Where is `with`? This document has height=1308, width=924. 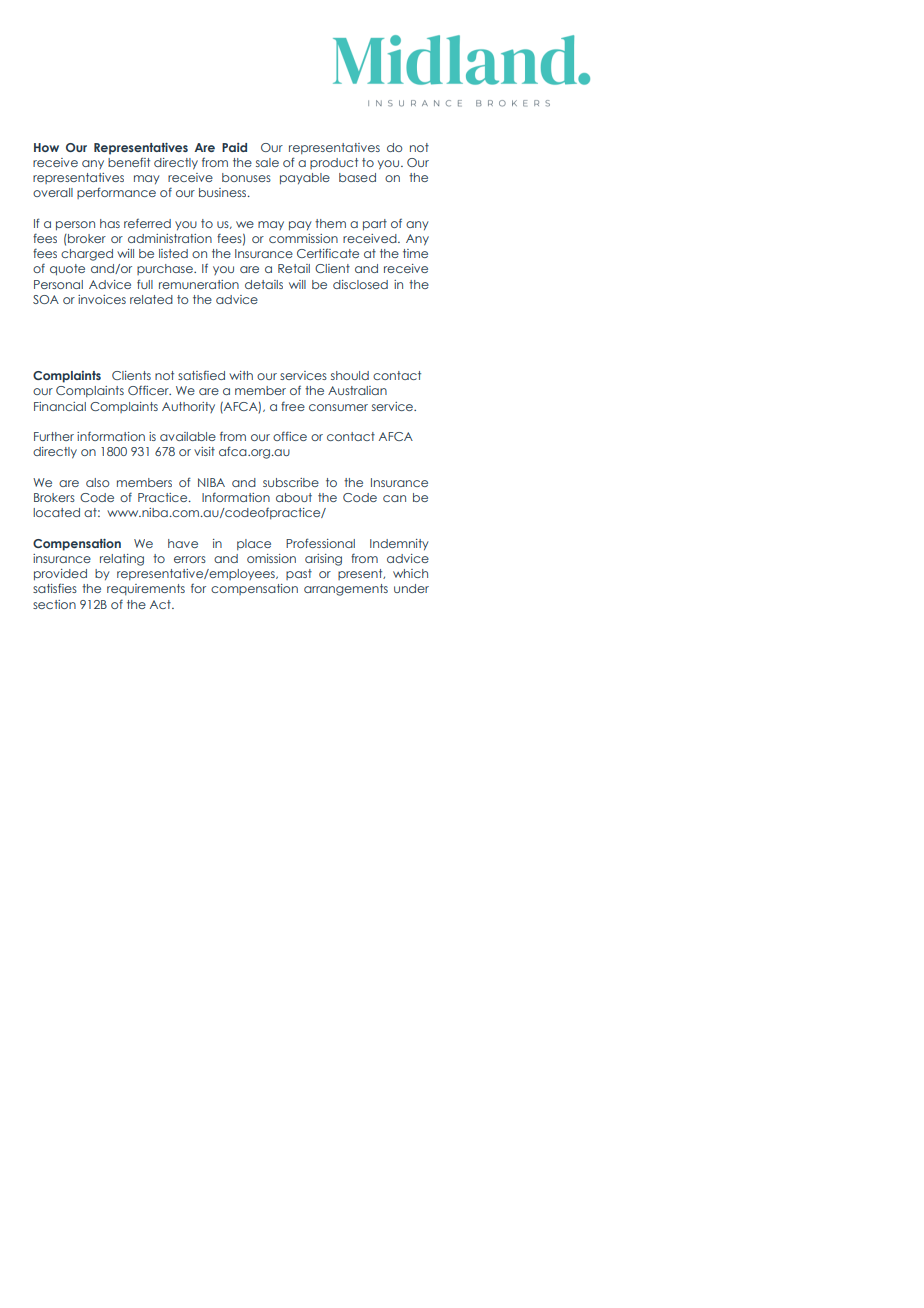
with is located at coordinates (241, 375).
